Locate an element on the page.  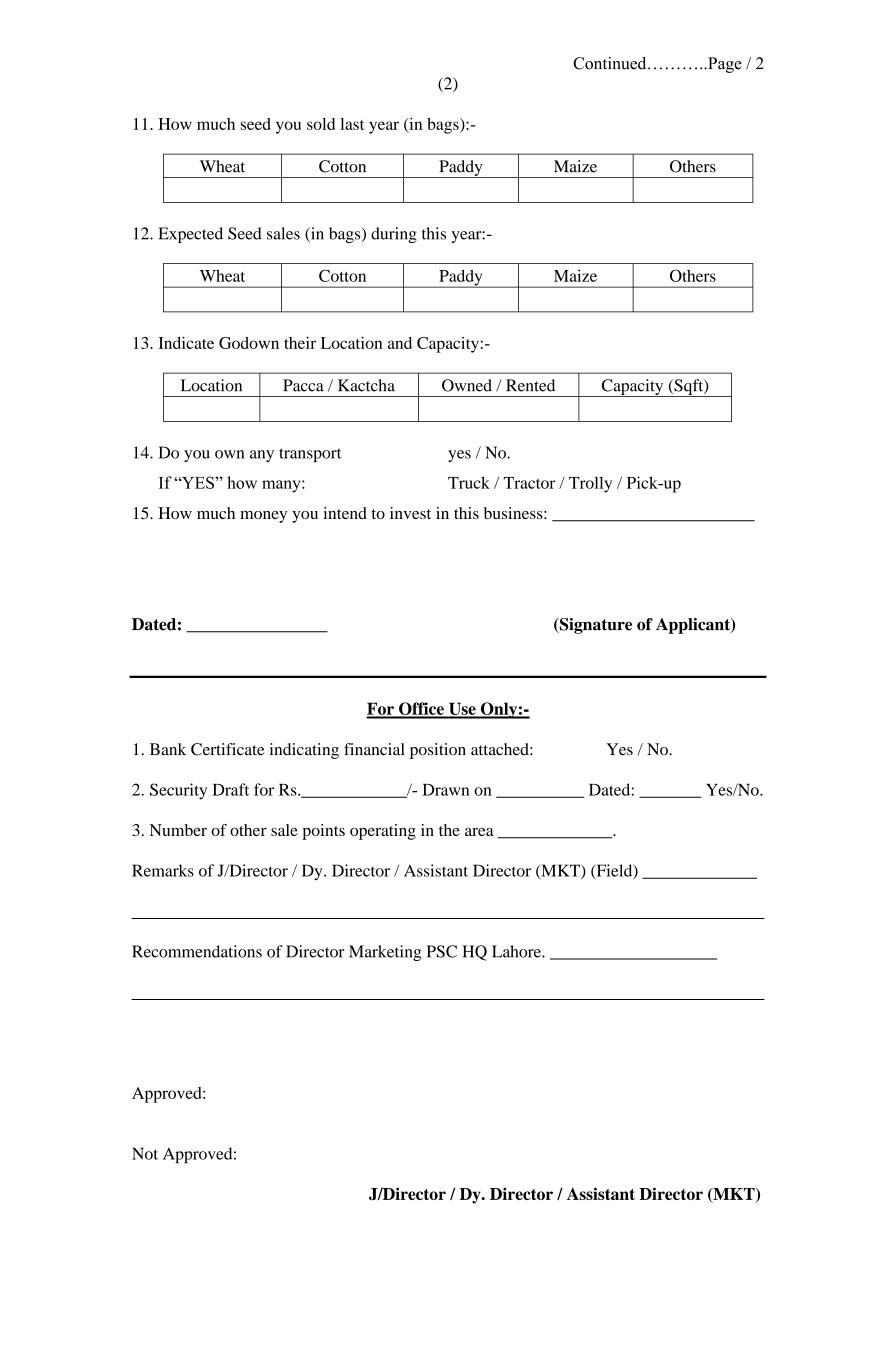
money is located at coordinates (263, 517).
